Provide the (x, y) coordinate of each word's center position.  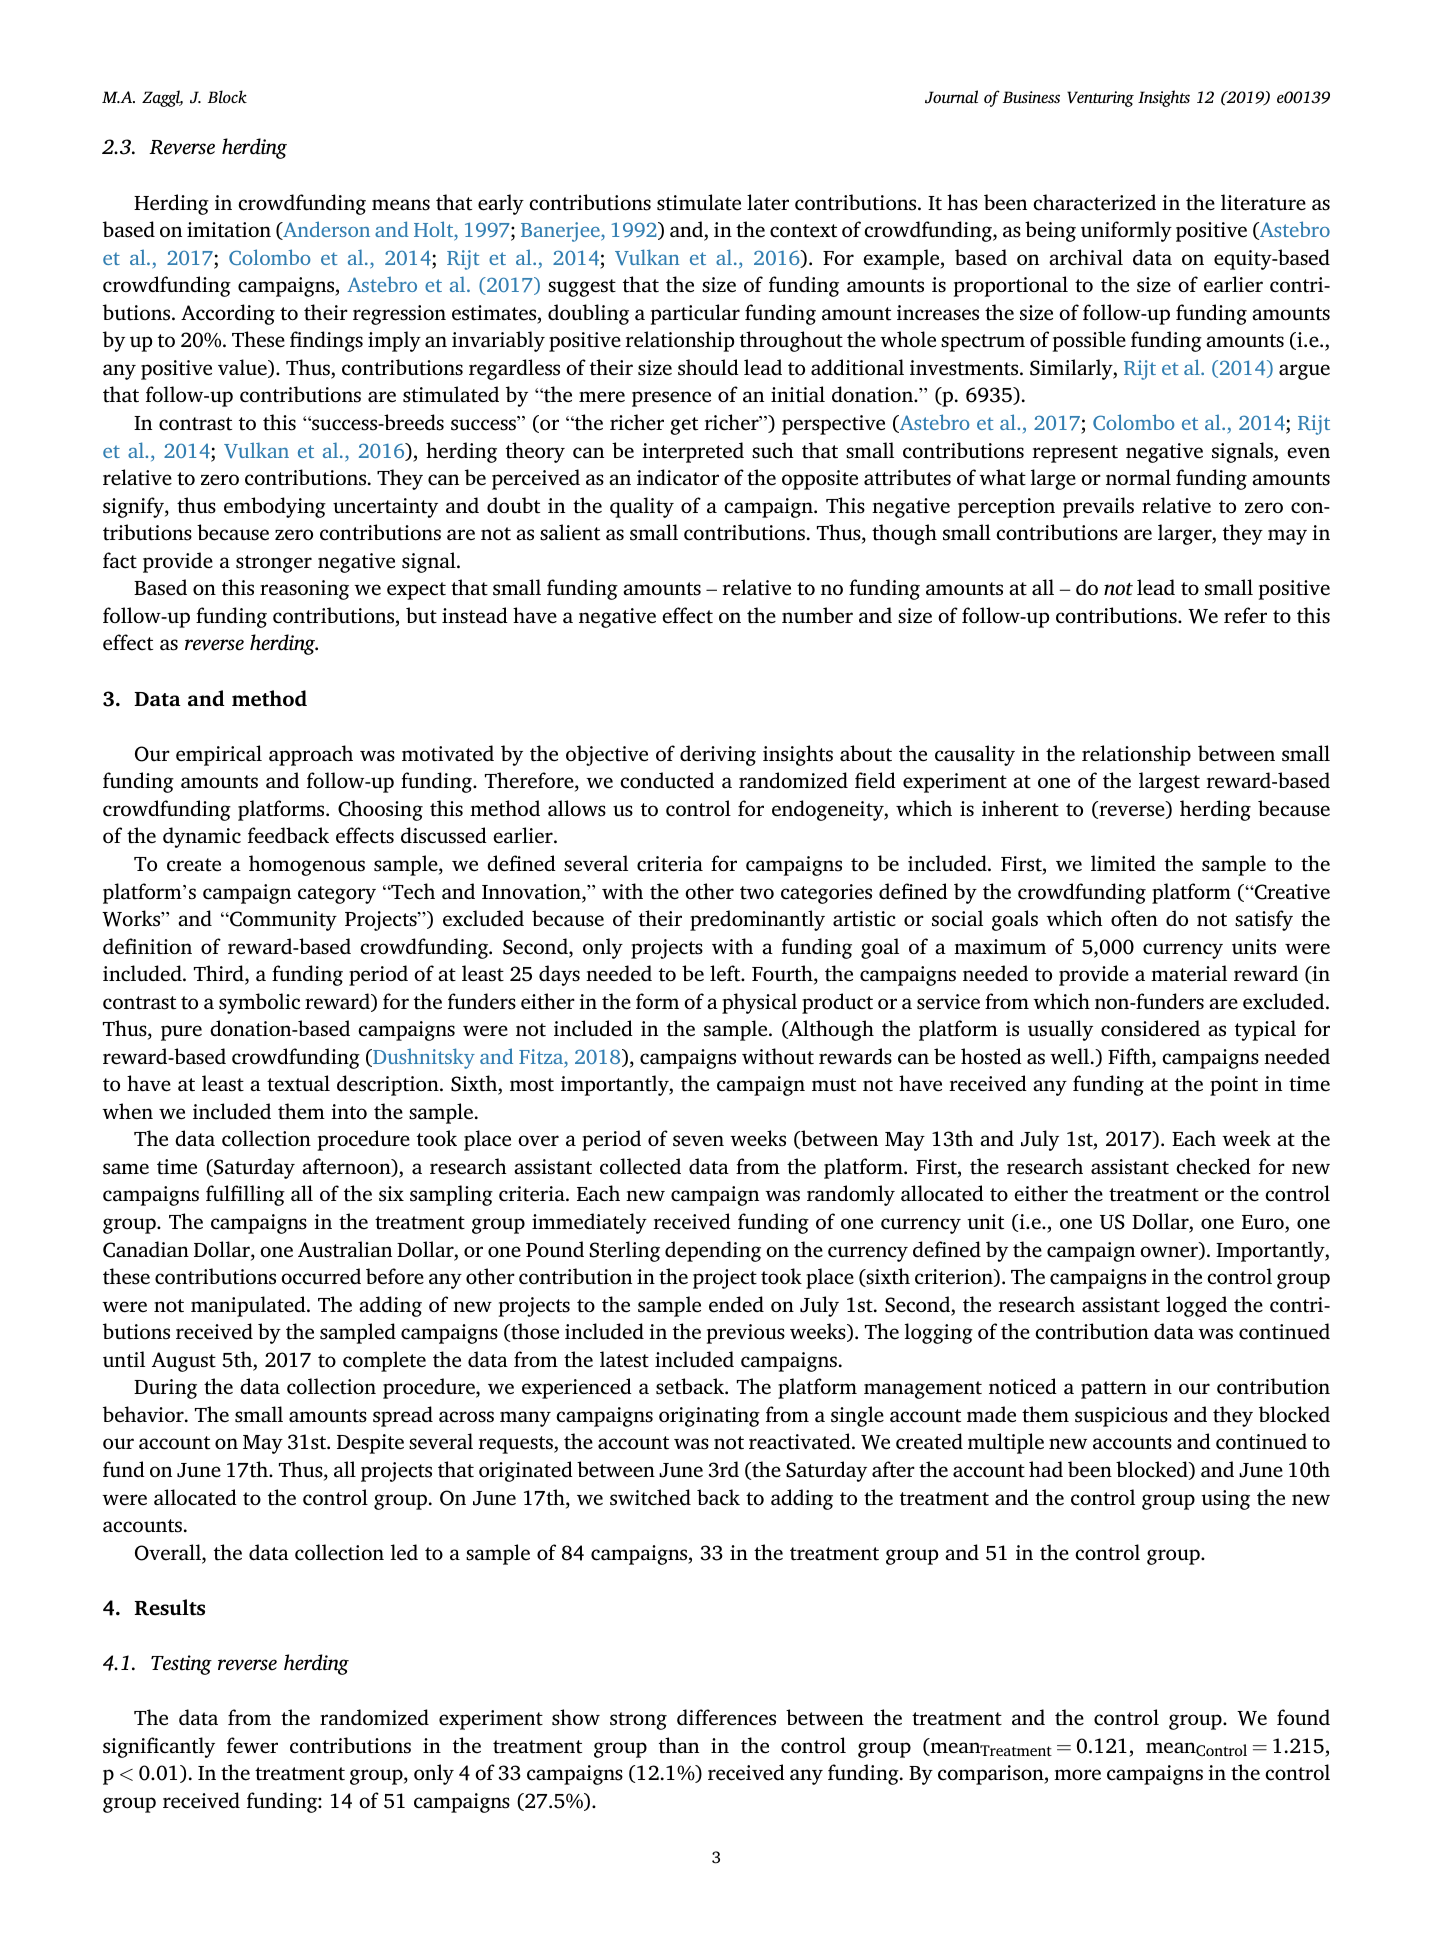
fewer (252, 1745)
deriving (718, 755)
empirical (219, 755)
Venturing (1100, 99)
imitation (229, 230)
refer (1245, 615)
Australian (345, 1249)
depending (713, 1251)
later (768, 202)
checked (1213, 1166)
